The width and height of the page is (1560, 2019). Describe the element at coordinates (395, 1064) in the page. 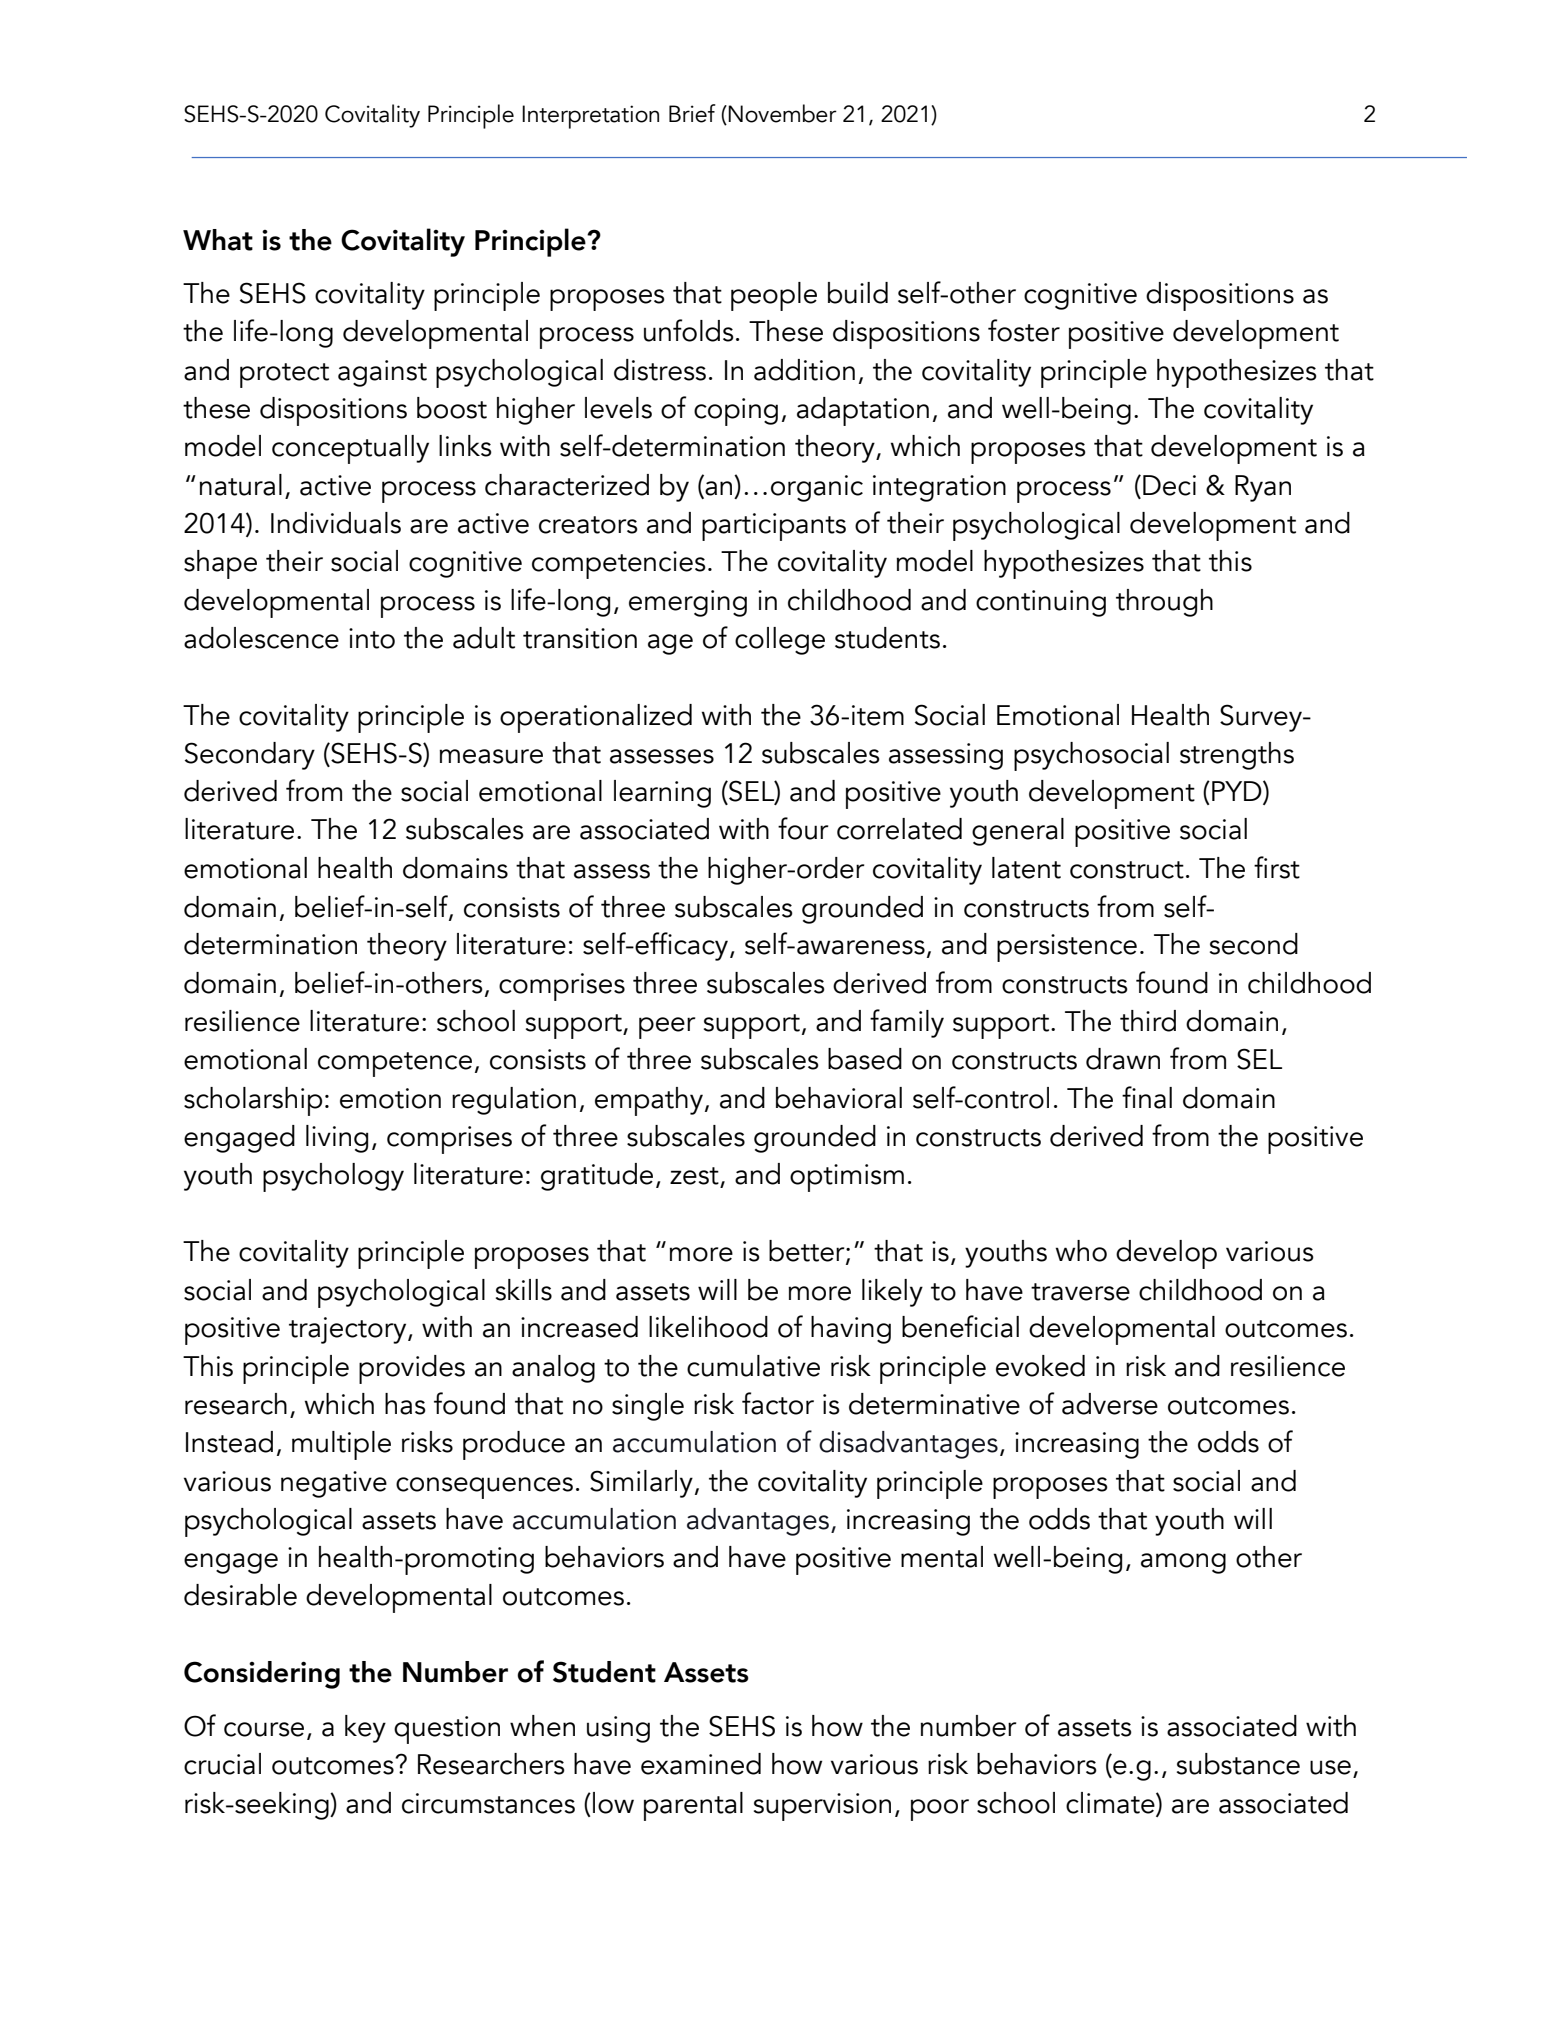

I see `competence` at that location.
